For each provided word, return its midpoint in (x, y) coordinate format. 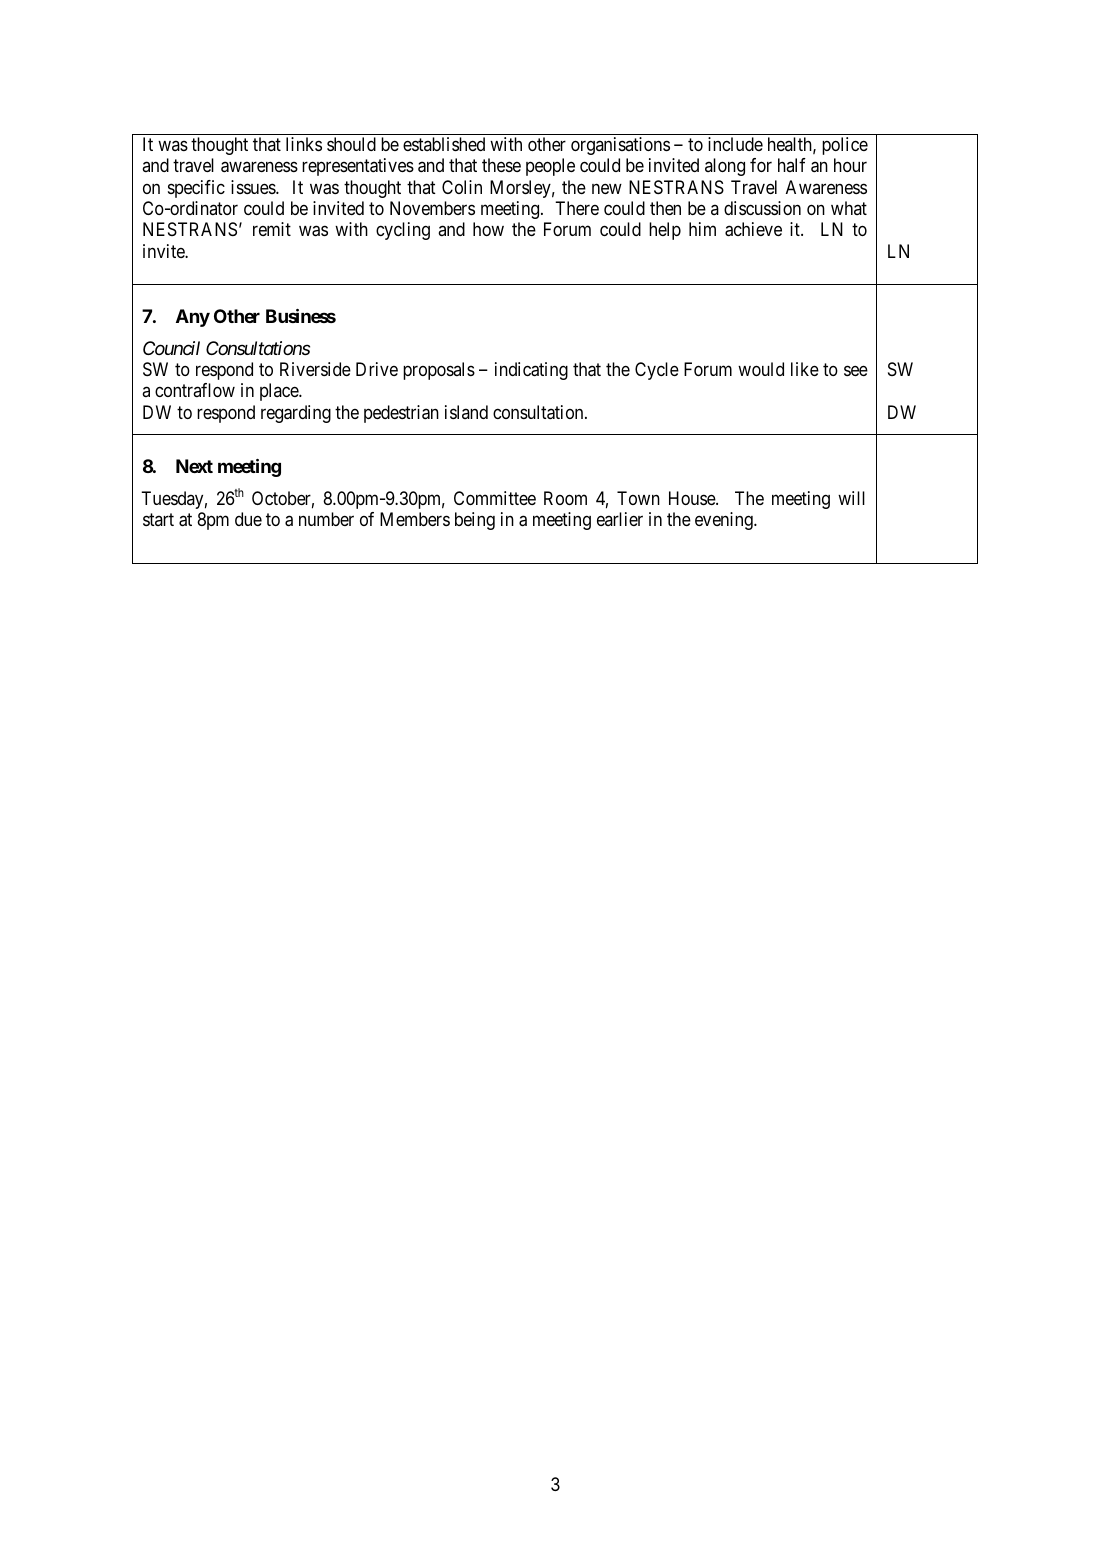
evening (725, 521)
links (304, 144)
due (248, 519)
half (792, 165)
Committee (495, 498)
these (501, 165)
